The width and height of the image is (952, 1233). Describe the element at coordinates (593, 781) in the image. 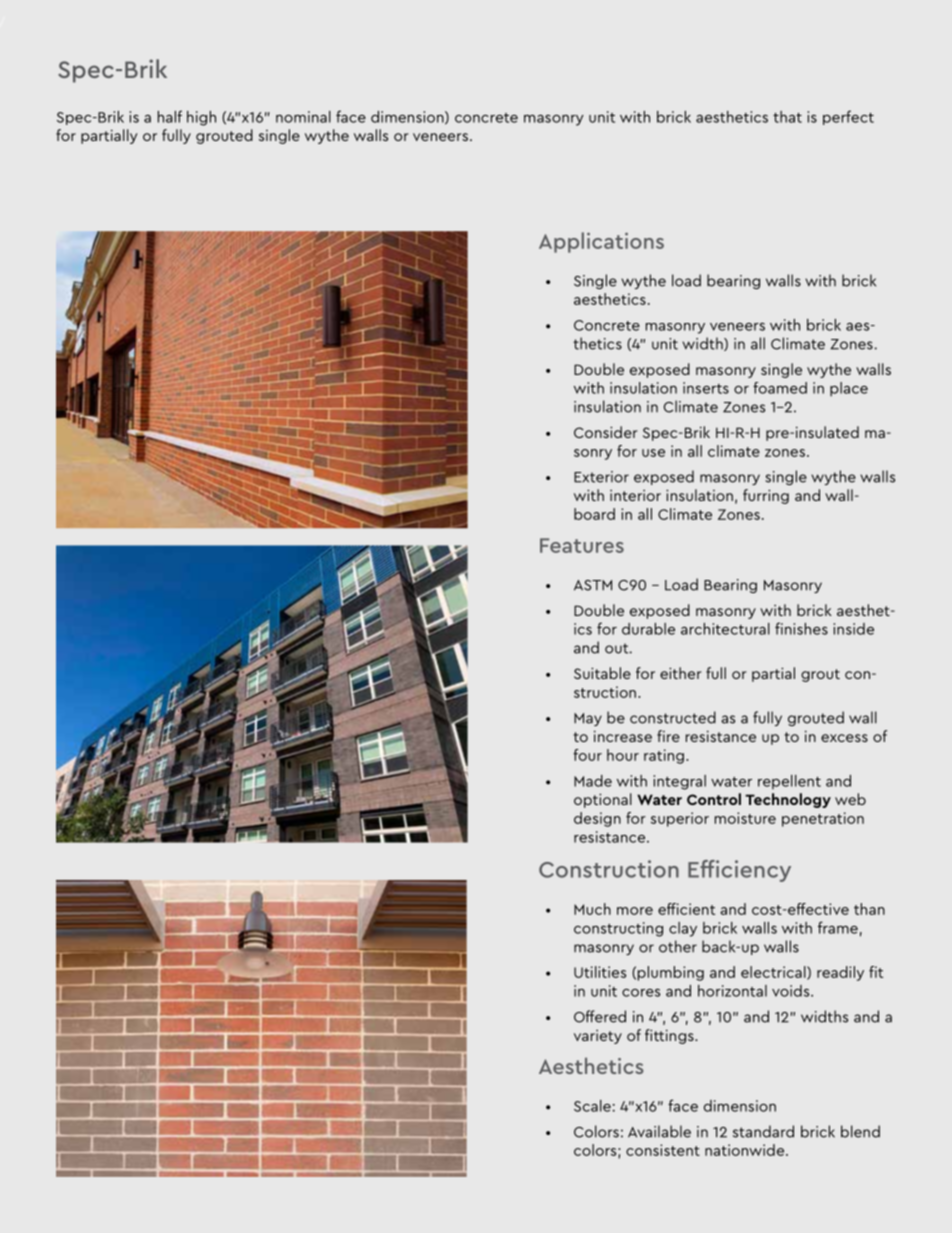

I see `Made` at that location.
